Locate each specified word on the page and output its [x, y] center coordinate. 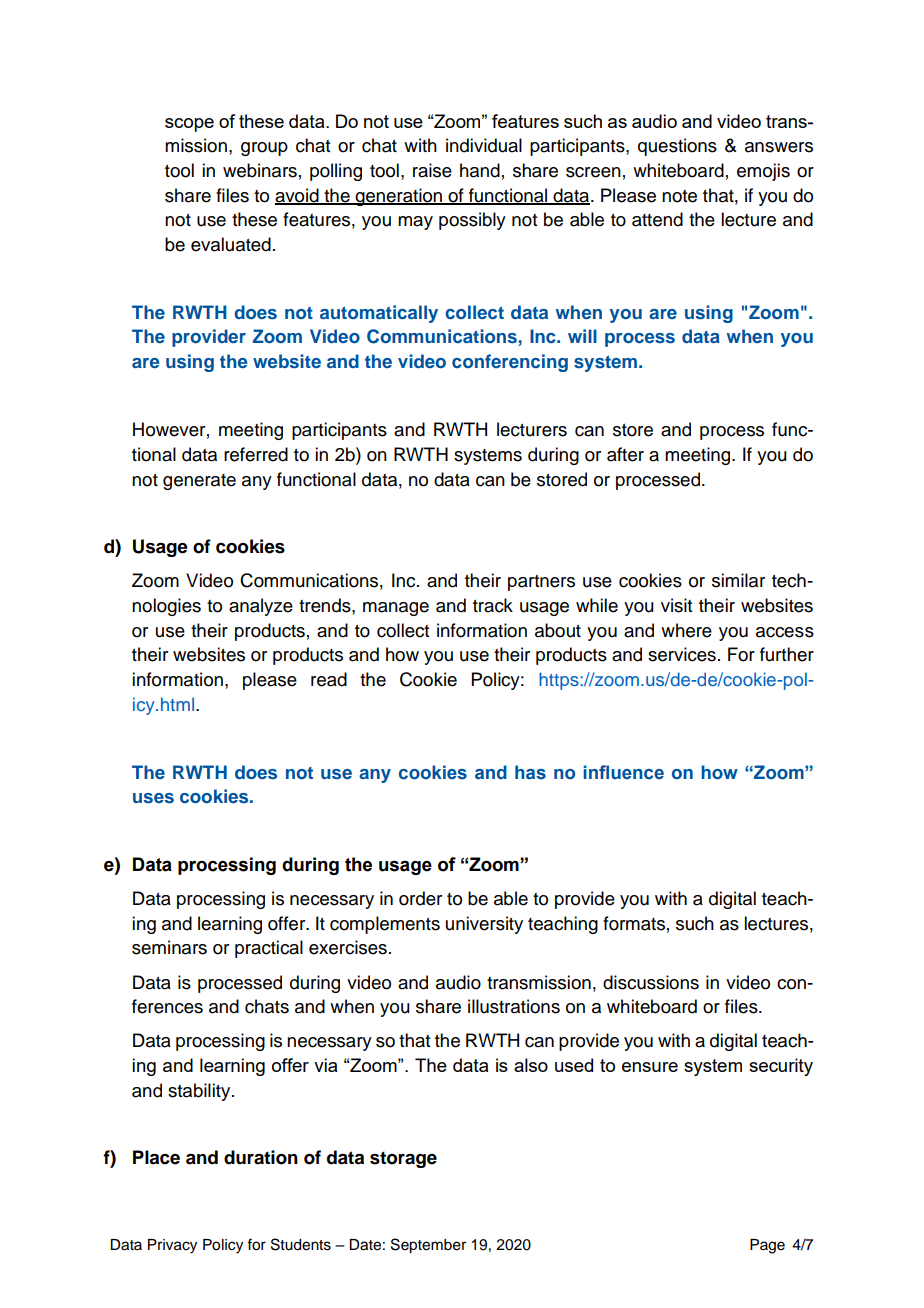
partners [541, 583]
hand [480, 170]
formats [634, 923]
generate [199, 482]
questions [677, 147]
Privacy [172, 1246]
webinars [260, 170]
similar [738, 580]
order [420, 898]
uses [153, 798]
